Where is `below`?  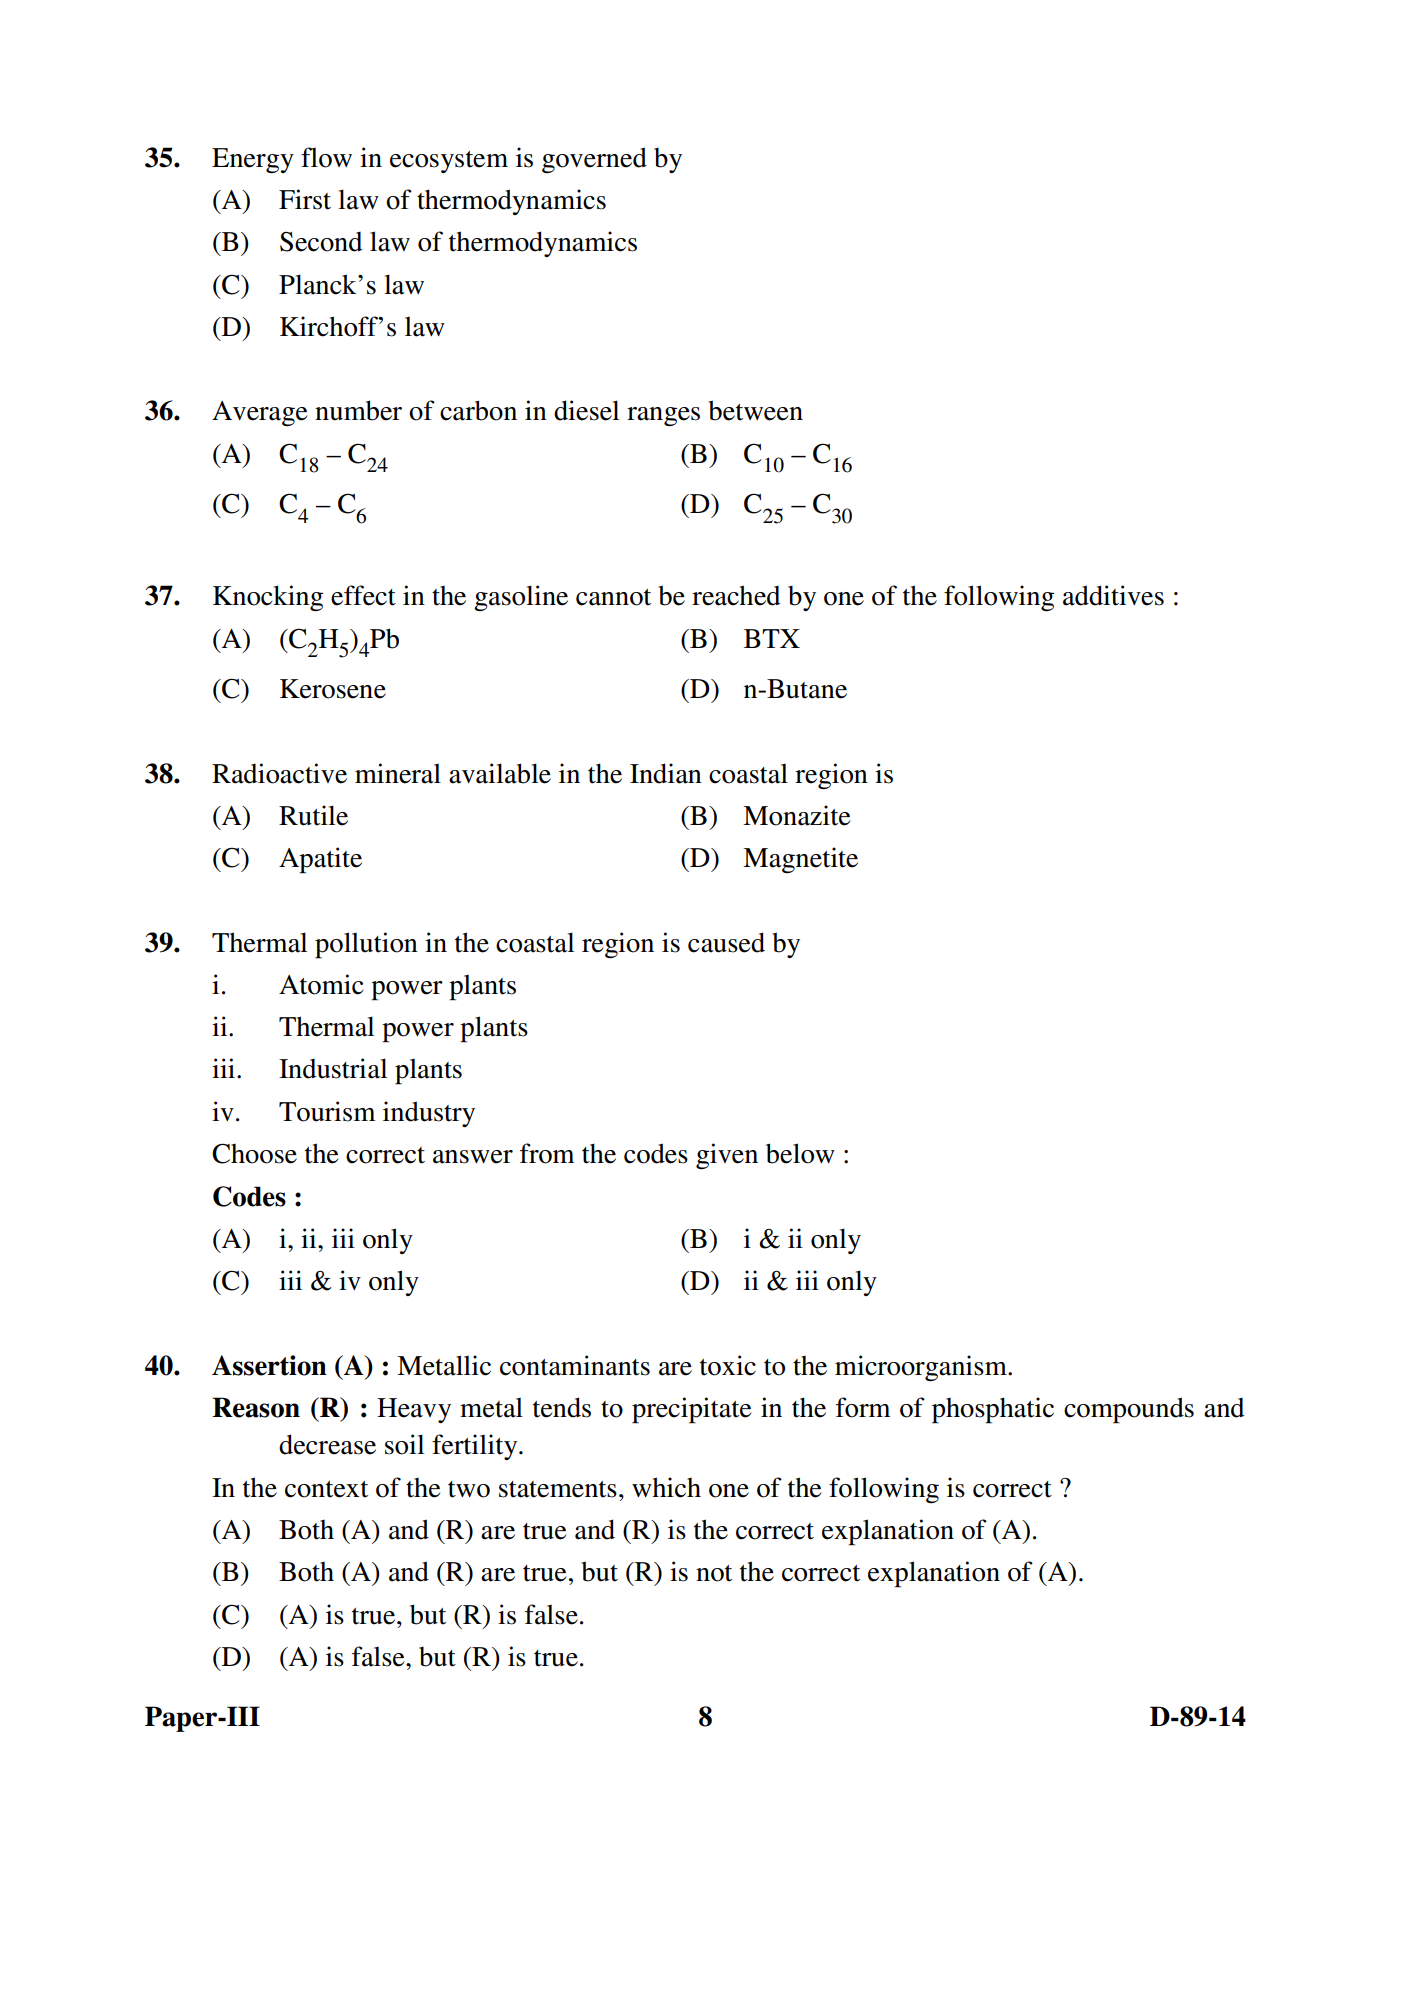 below is located at coordinates (800, 1153).
